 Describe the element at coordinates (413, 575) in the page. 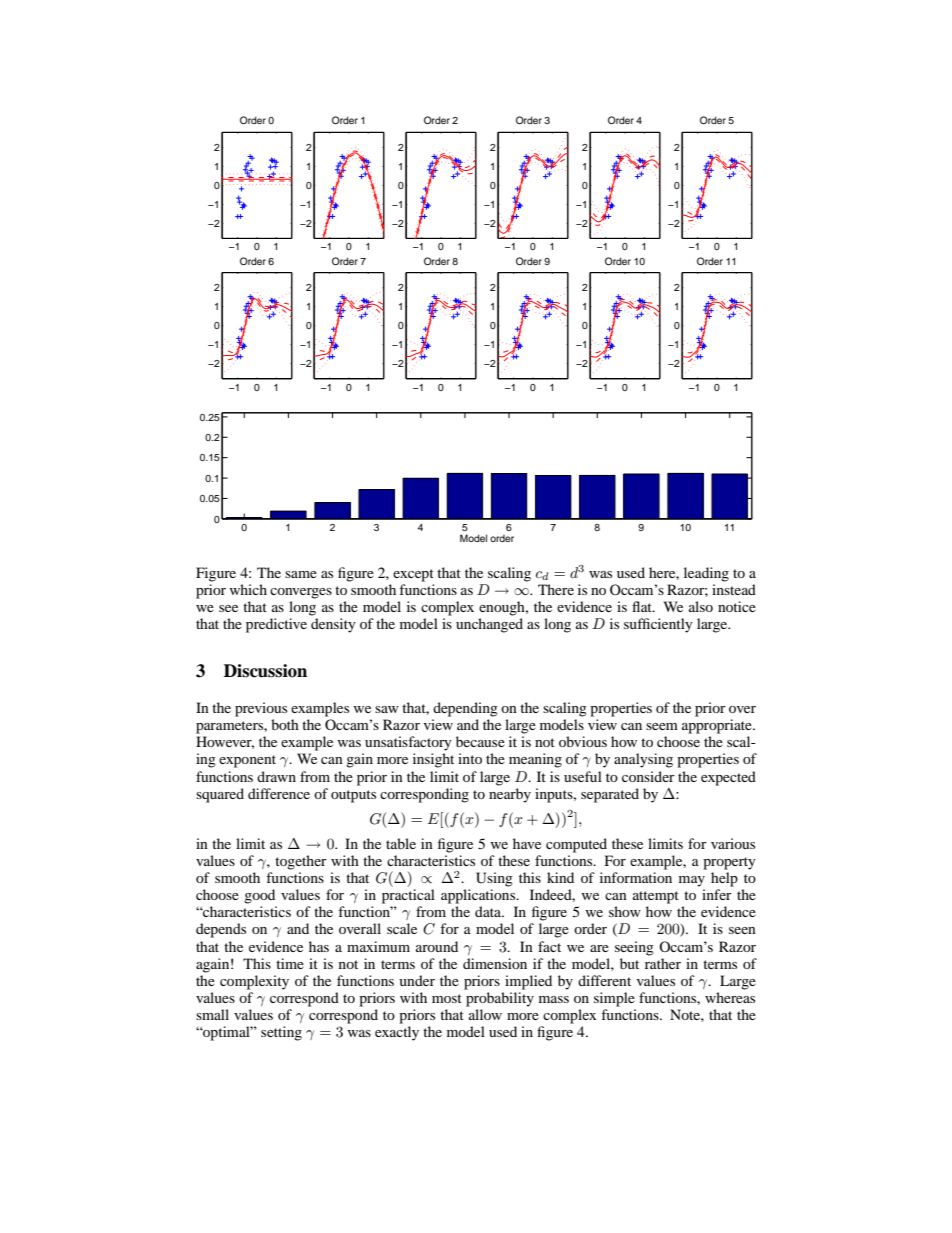

I see `except` at that location.
